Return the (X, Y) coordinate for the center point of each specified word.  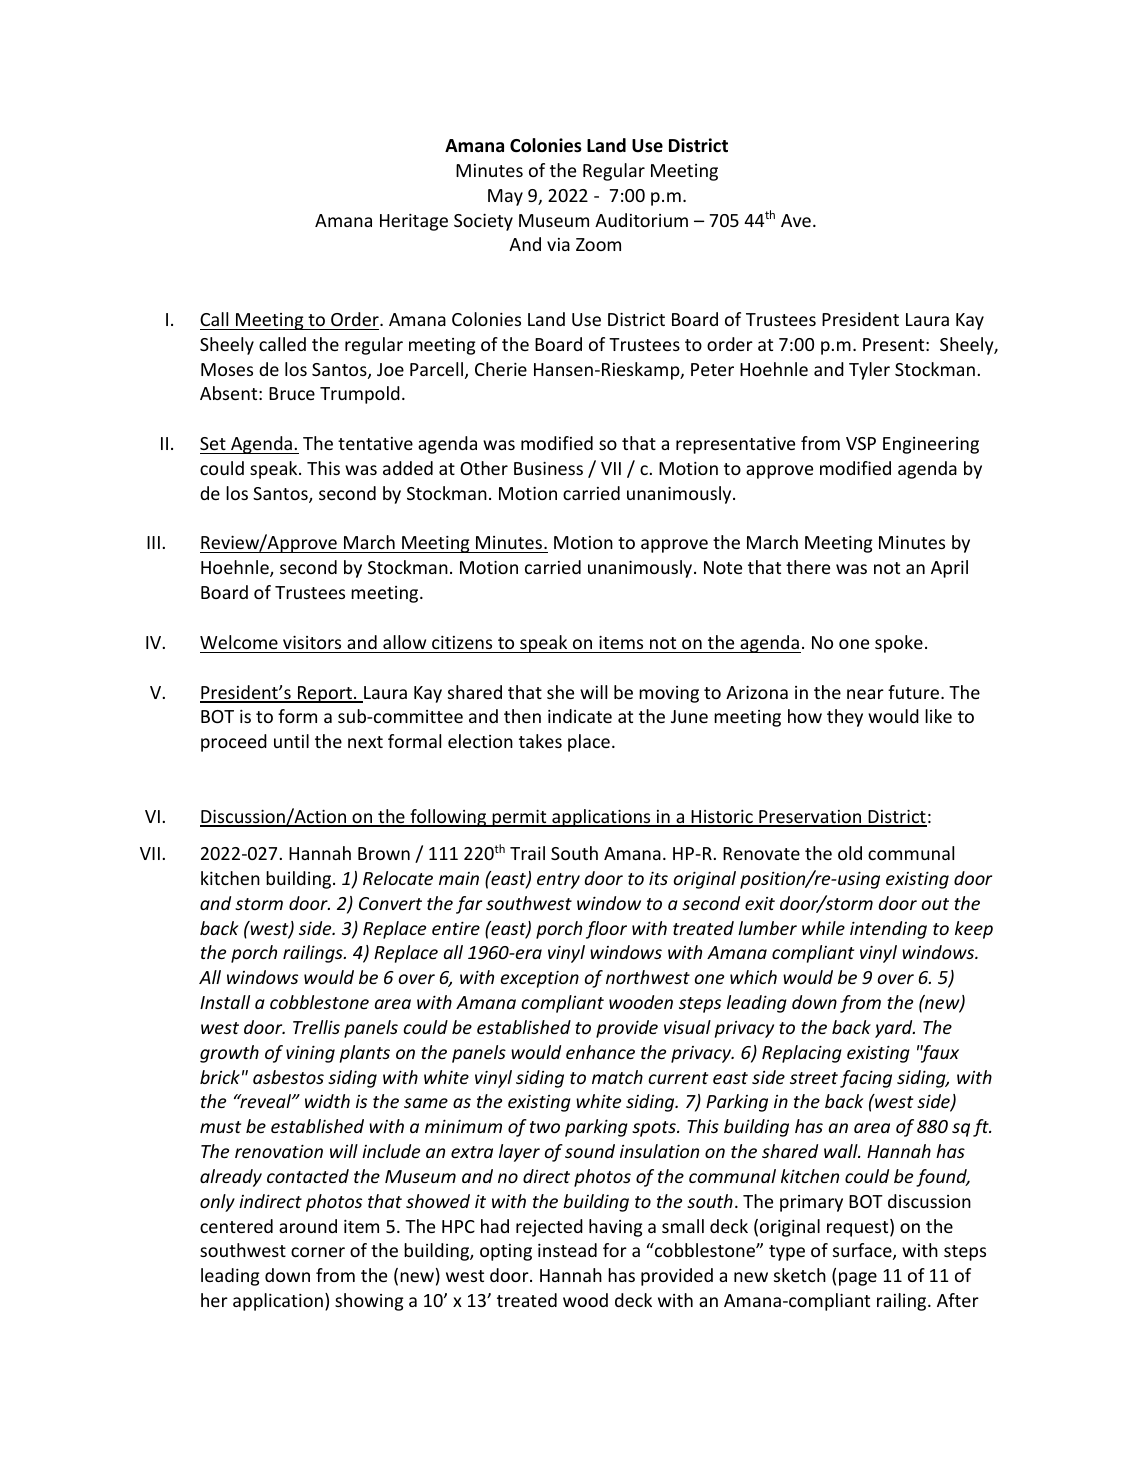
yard (895, 1029)
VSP (861, 443)
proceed (234, 743)
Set (213, 443)
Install (225, 1002)
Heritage (414, 222)
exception (539, 979)
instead (567, 1250)
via (558, 244)
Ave (796, 220)
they (845, 718)
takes (540, 741)
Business (548, 468)
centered (236, 1226)
